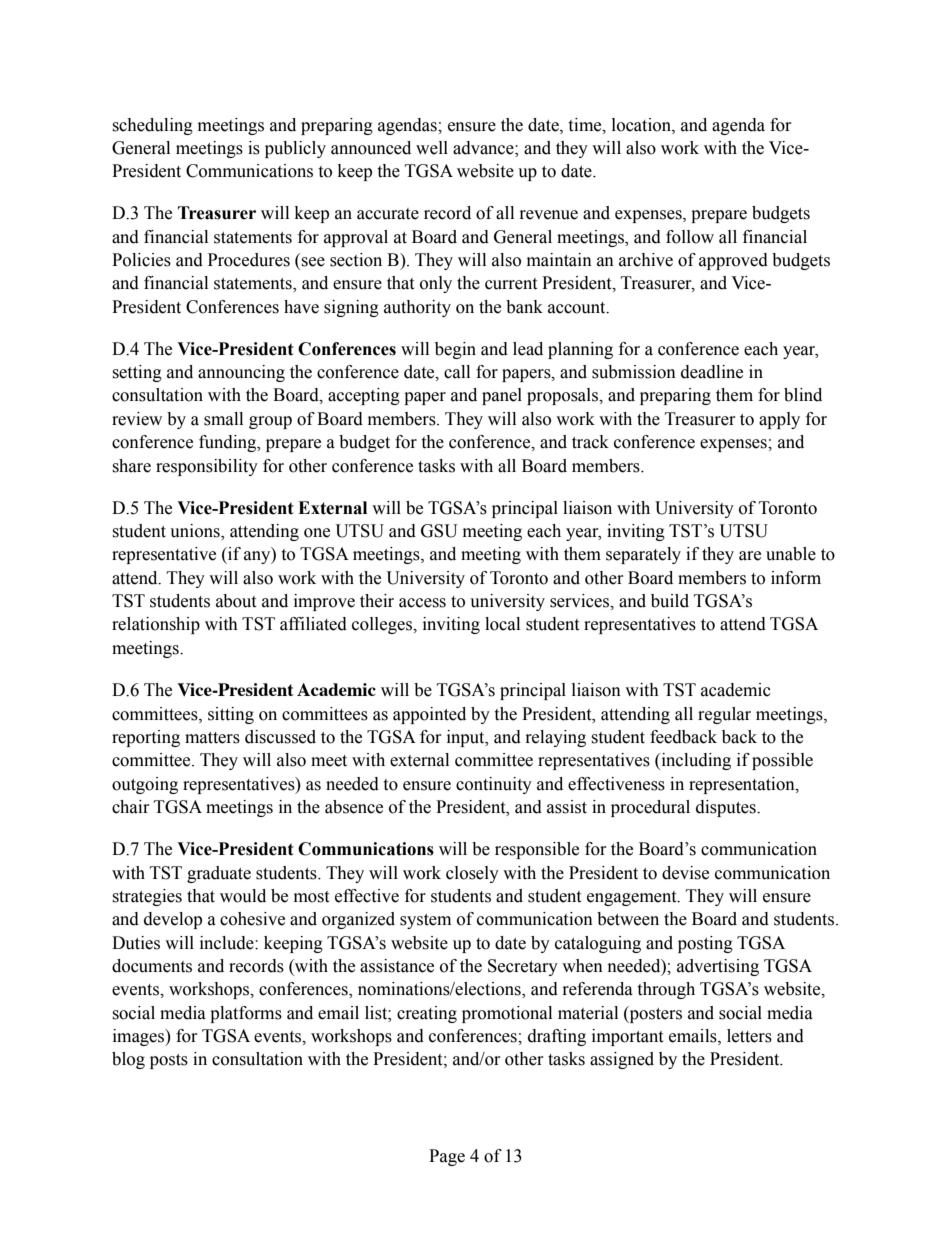  What do you see at coordinates (241, 373) in the image?
I see `announcing` at bounding box center [241, 373].
